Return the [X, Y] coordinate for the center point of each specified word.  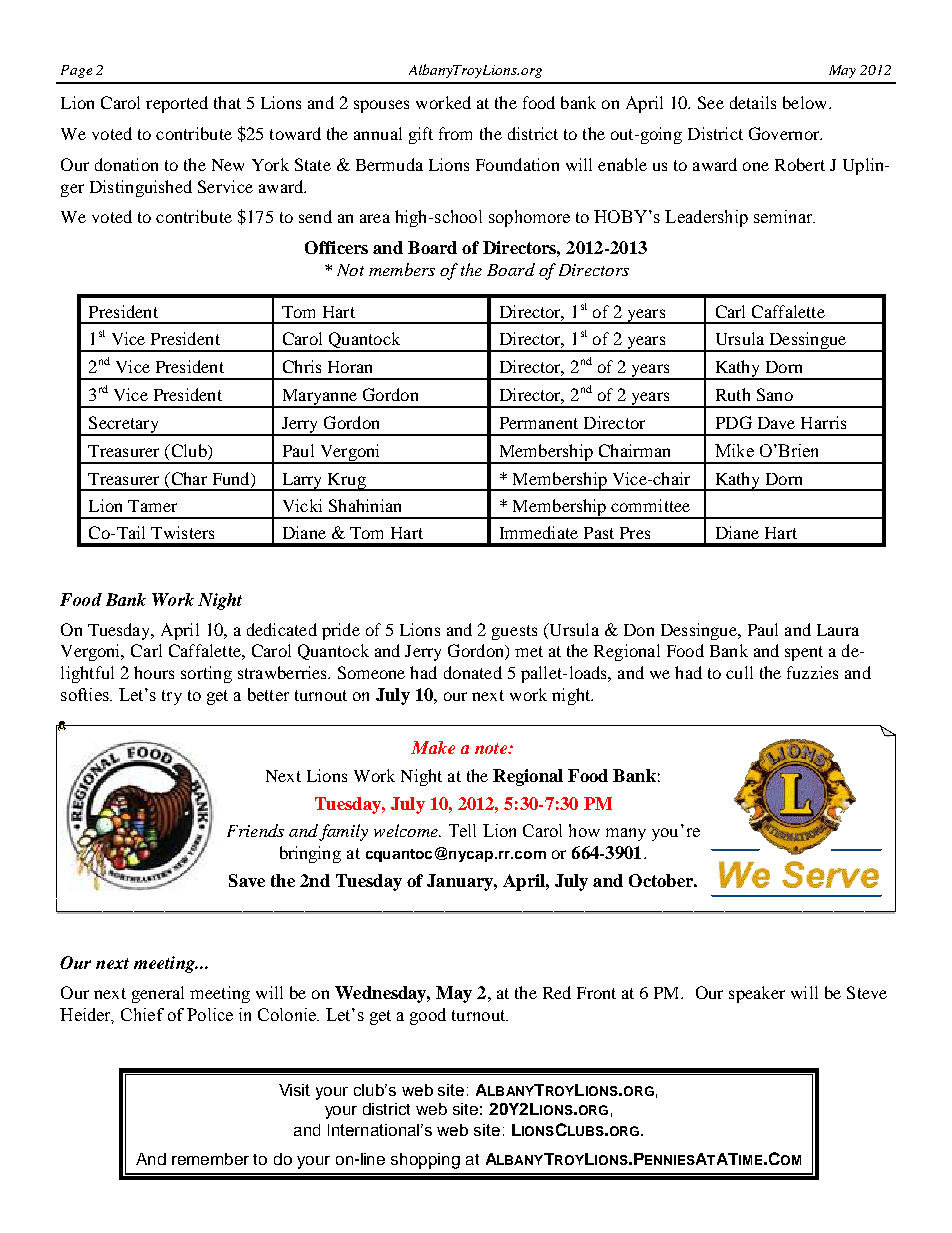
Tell [462, 830]
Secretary [124, 426]
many [626, 834]
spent [804, 653]
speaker [757, 994]
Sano [775, 394]
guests [514, 632]
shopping [425, 1161]
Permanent [539, 423]
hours [154, 672]
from [455, 133]
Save [247, 880]
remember [210, 1159]
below [806, 102]
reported [177, 104]
